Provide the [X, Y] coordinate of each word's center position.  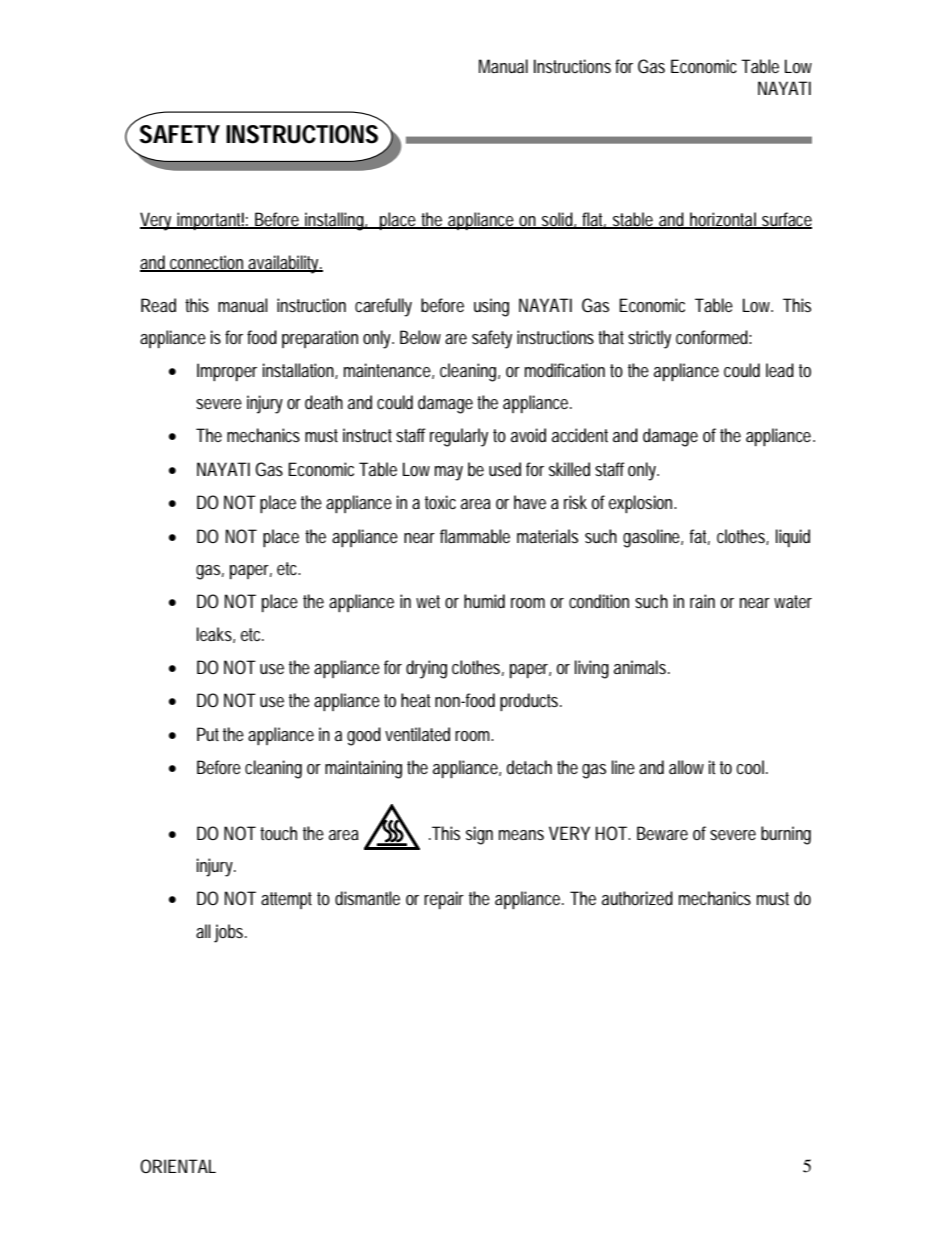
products [531, 702]
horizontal [723, 220]
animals [641, 667]
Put [208, 734]
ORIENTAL [178, 1166]
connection [207, 263]
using [491, 307]
